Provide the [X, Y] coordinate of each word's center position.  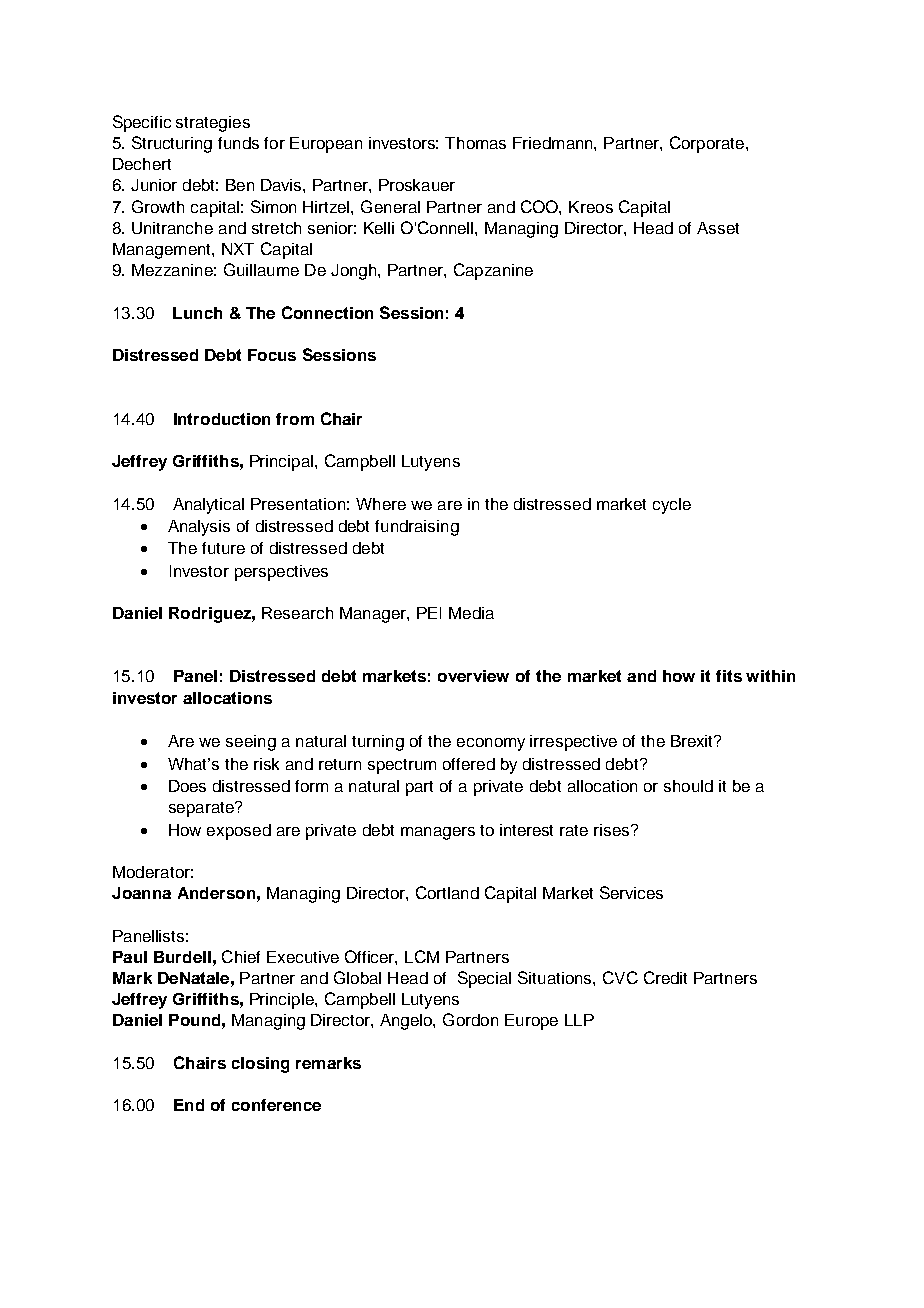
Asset [718, 228]
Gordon [470, 1019]
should [688, 786]
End [189, 1105]
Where [381, 504]
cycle [672, 506]
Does [187, 786]
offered [469, 764]
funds [238, 143]
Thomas [475, 143]
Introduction [222, 419]
